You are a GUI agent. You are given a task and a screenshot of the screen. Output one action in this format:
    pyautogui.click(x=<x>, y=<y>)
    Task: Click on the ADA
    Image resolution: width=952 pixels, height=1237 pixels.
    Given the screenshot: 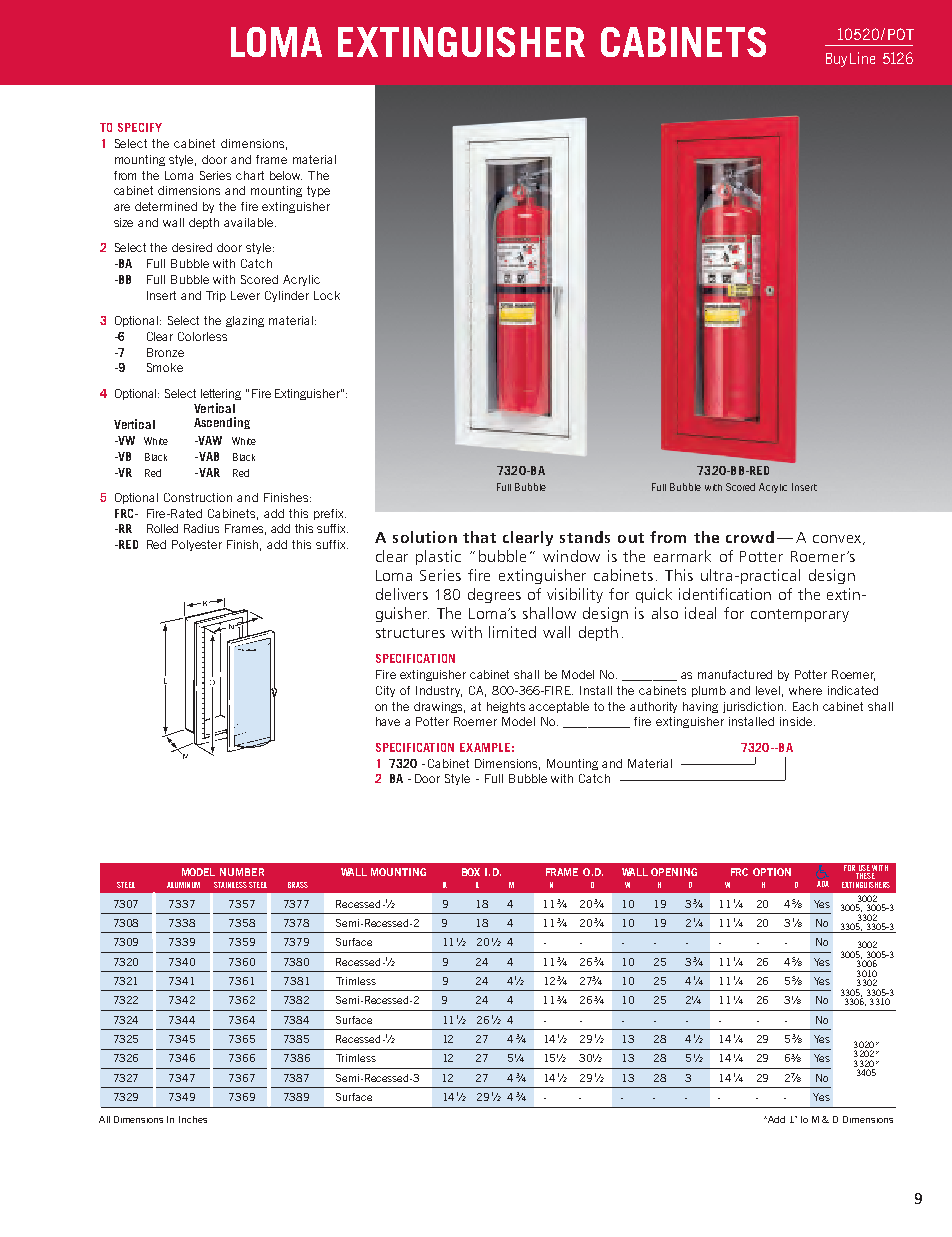 What is the action you would take?
    pyautogui.click(x=823, y=884)
